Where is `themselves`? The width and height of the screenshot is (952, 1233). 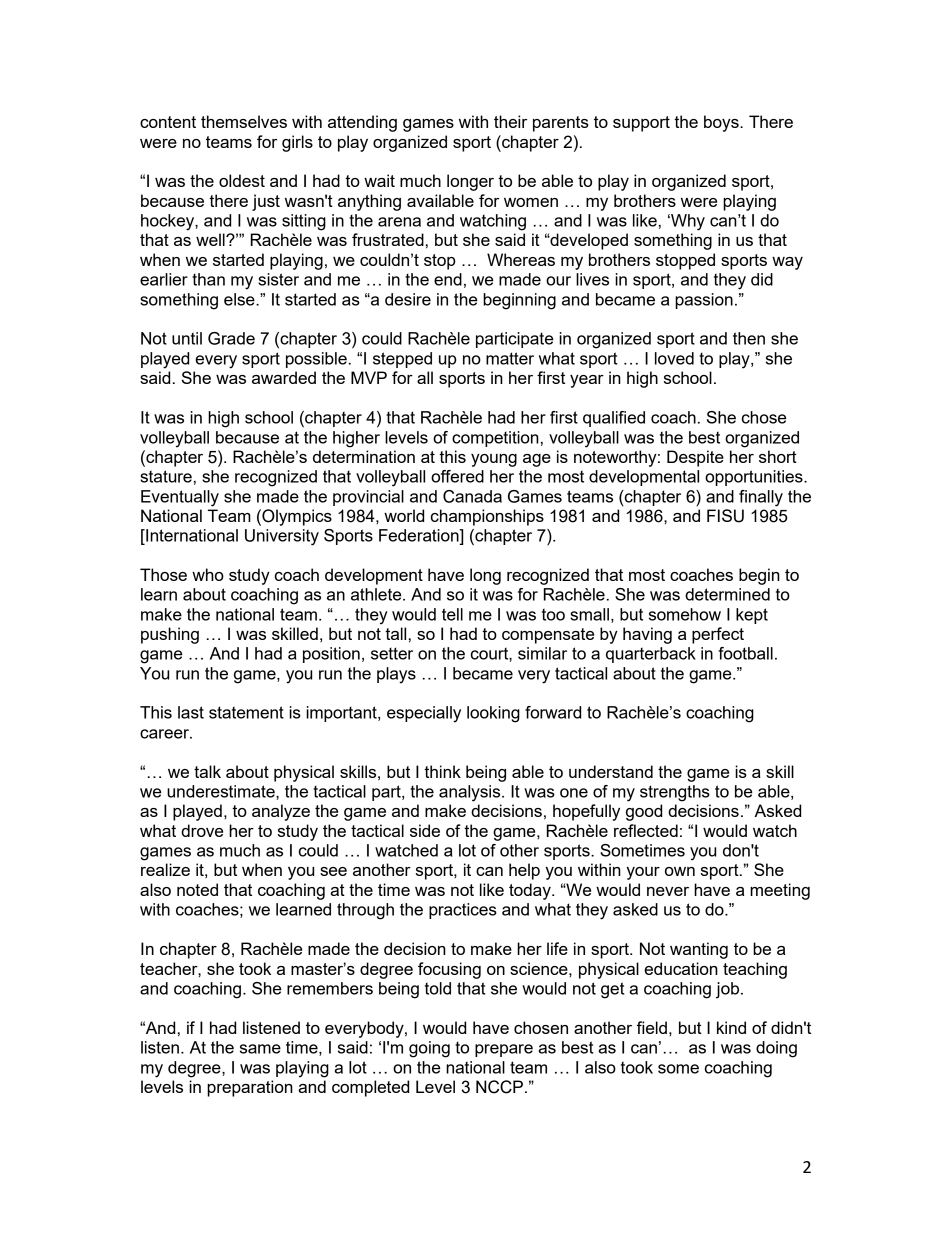
themselves is located at coordinates (244, 121).
